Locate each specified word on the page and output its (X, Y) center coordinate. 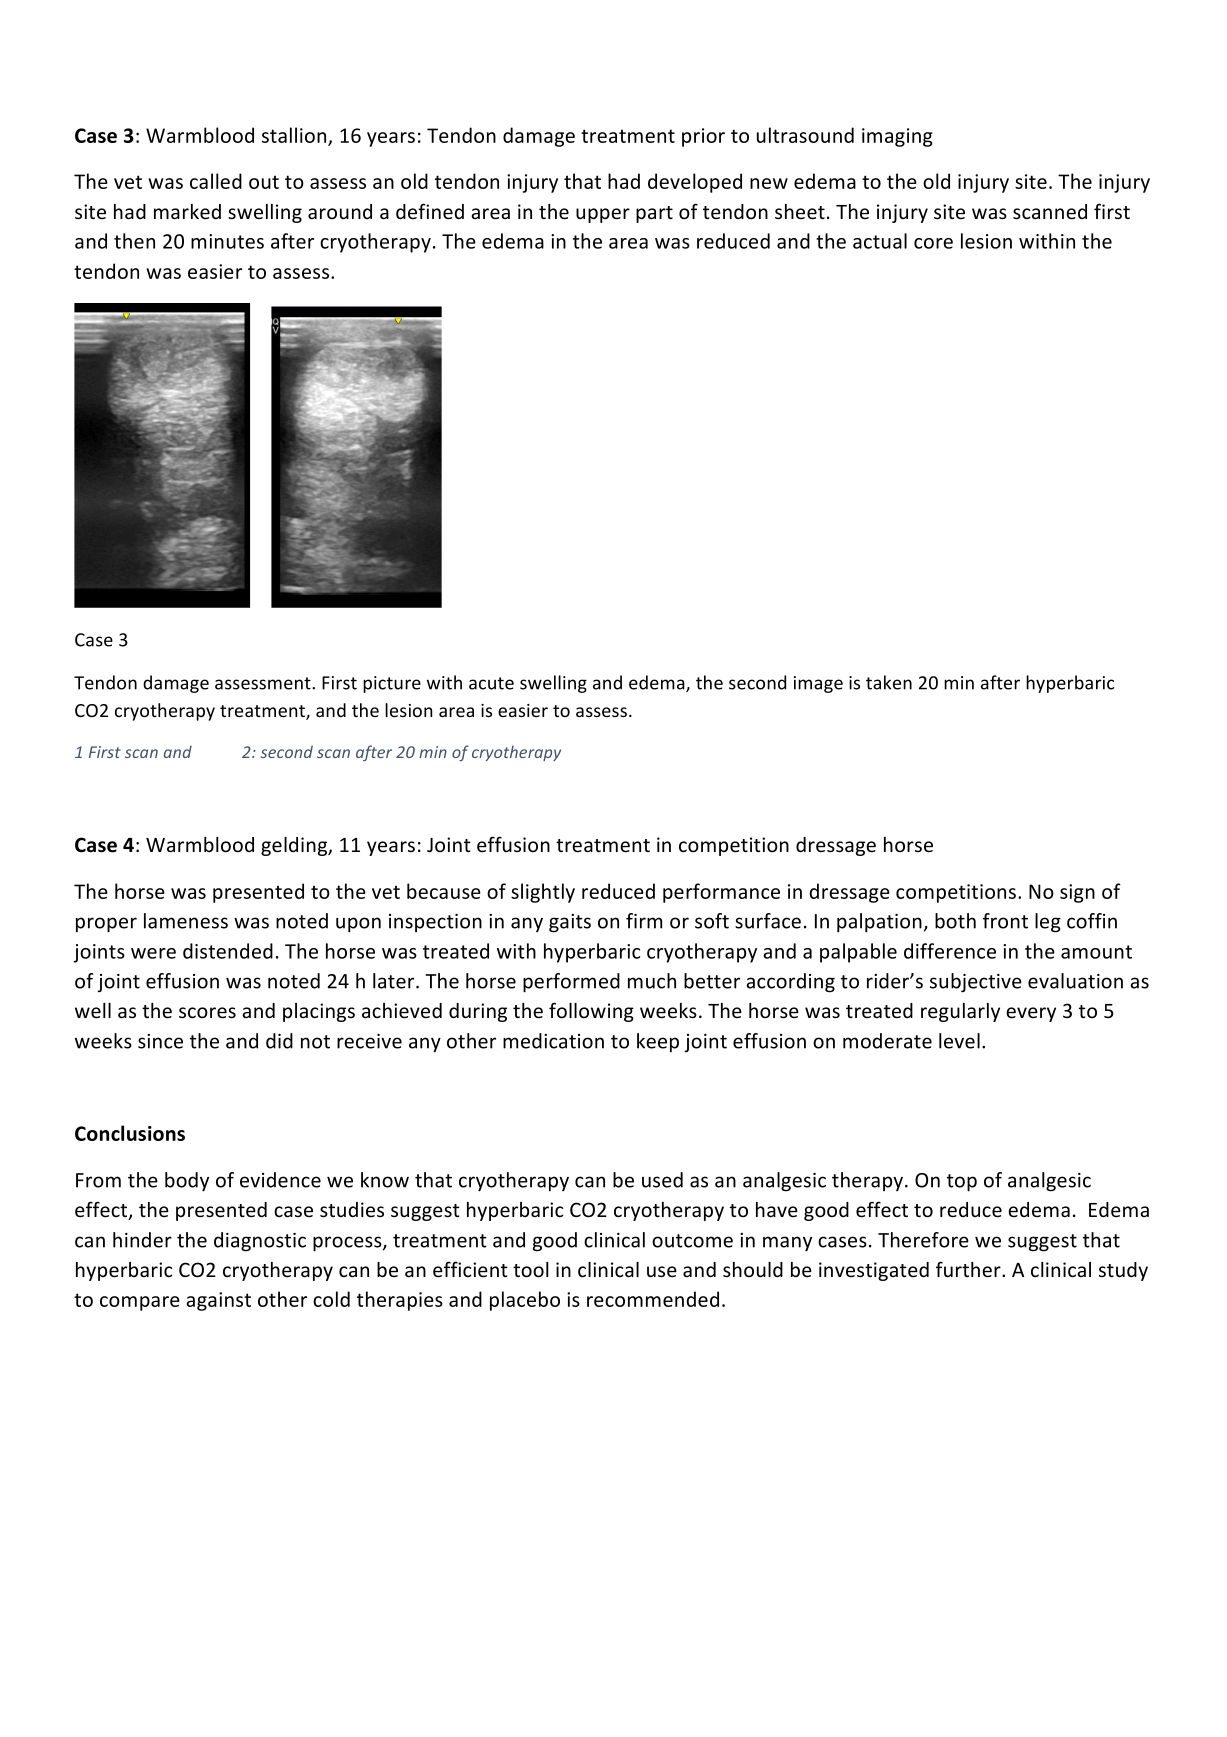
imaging (897, 137)
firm (644, 921)
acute (491, 683)
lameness (186, 921)
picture (392, 684)
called (216, 181)
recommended (653, 1299)
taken (889, 682)
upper (603, 215)
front (1005, 921)
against (218, 1301)
